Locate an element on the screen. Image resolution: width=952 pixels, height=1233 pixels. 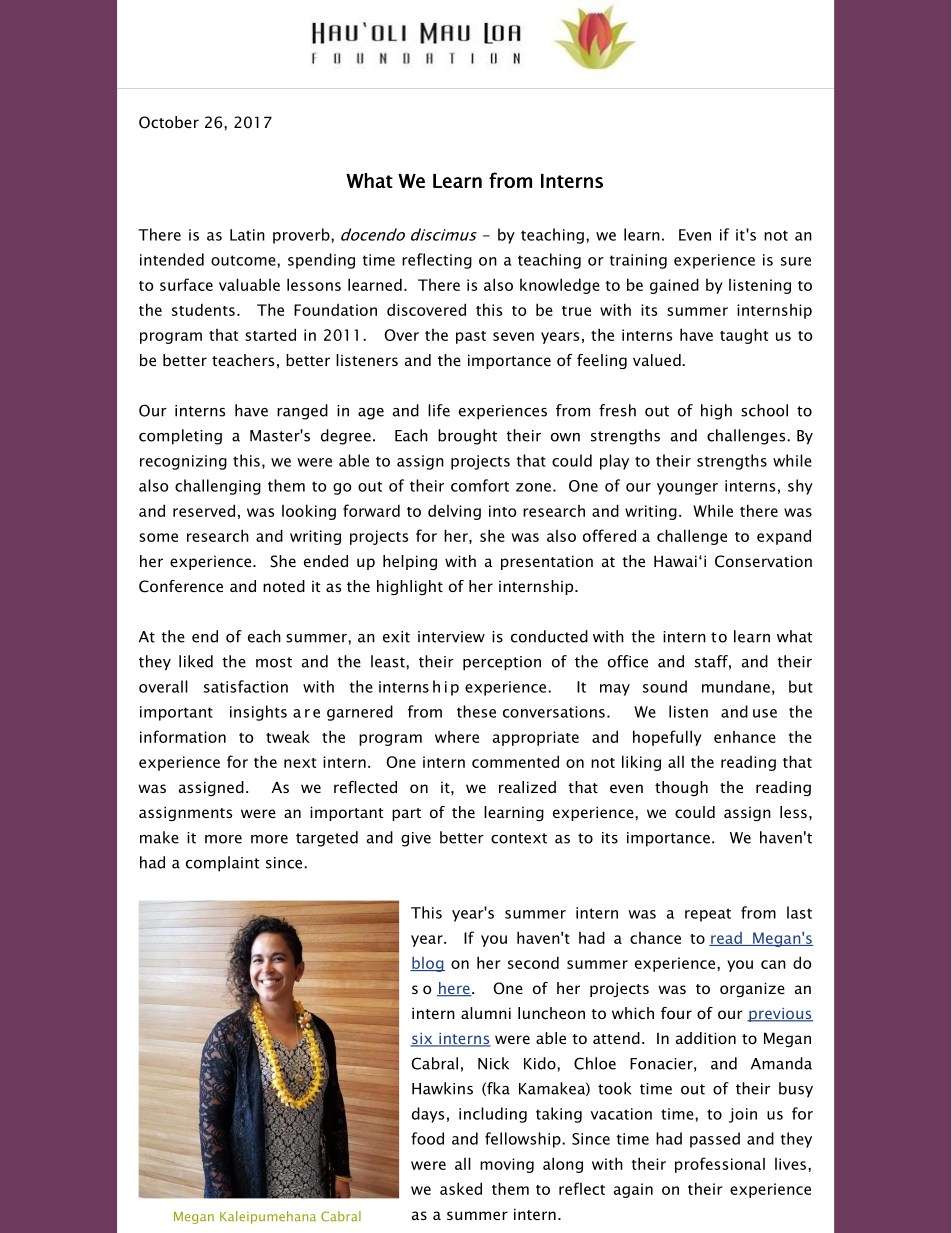
mundane is located at coordinates (736, 686).
